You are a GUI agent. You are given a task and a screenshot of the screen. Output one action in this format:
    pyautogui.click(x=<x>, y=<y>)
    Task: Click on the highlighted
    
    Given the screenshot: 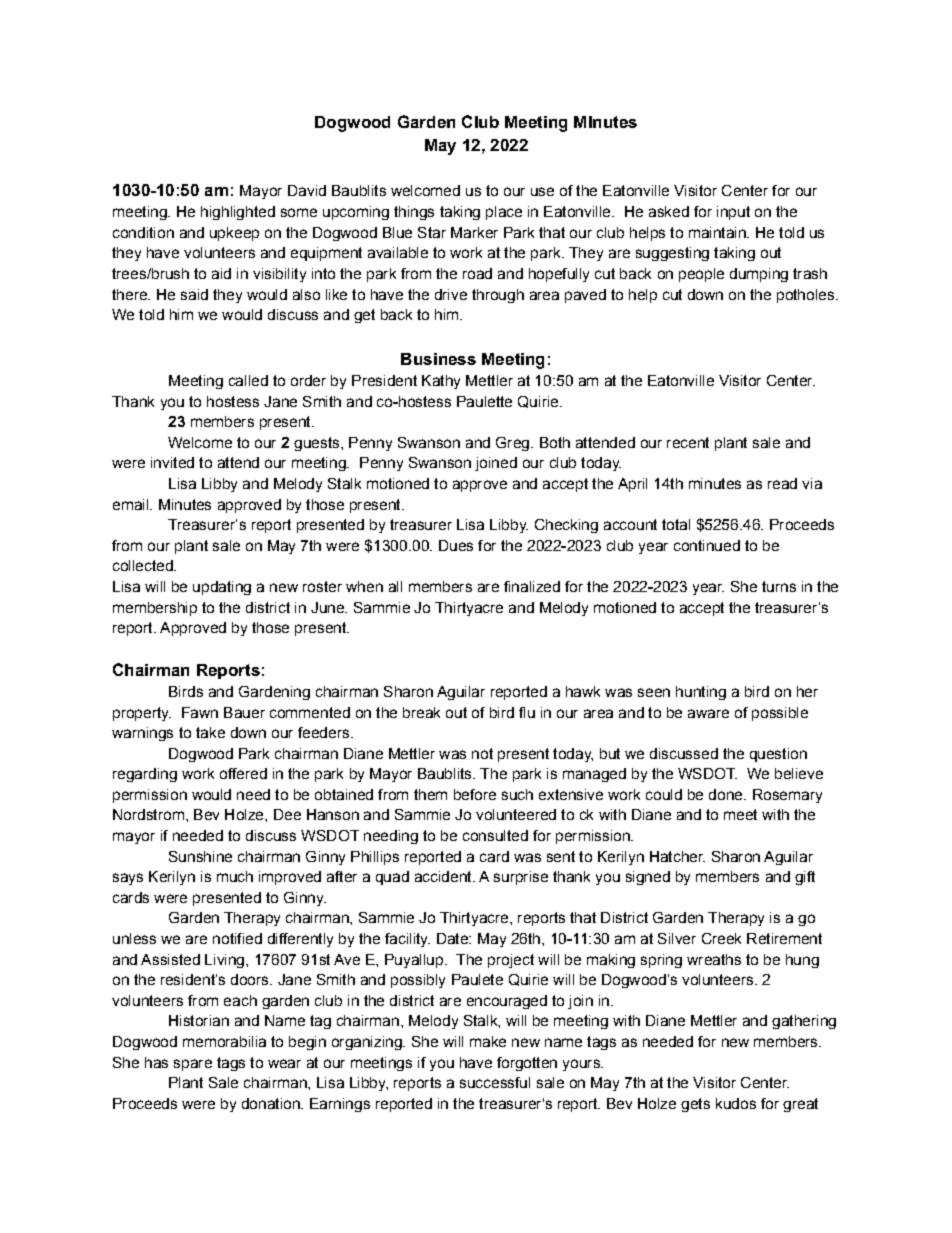 What is the action you would take?
    pyautogui.click(x=238, y=213)
